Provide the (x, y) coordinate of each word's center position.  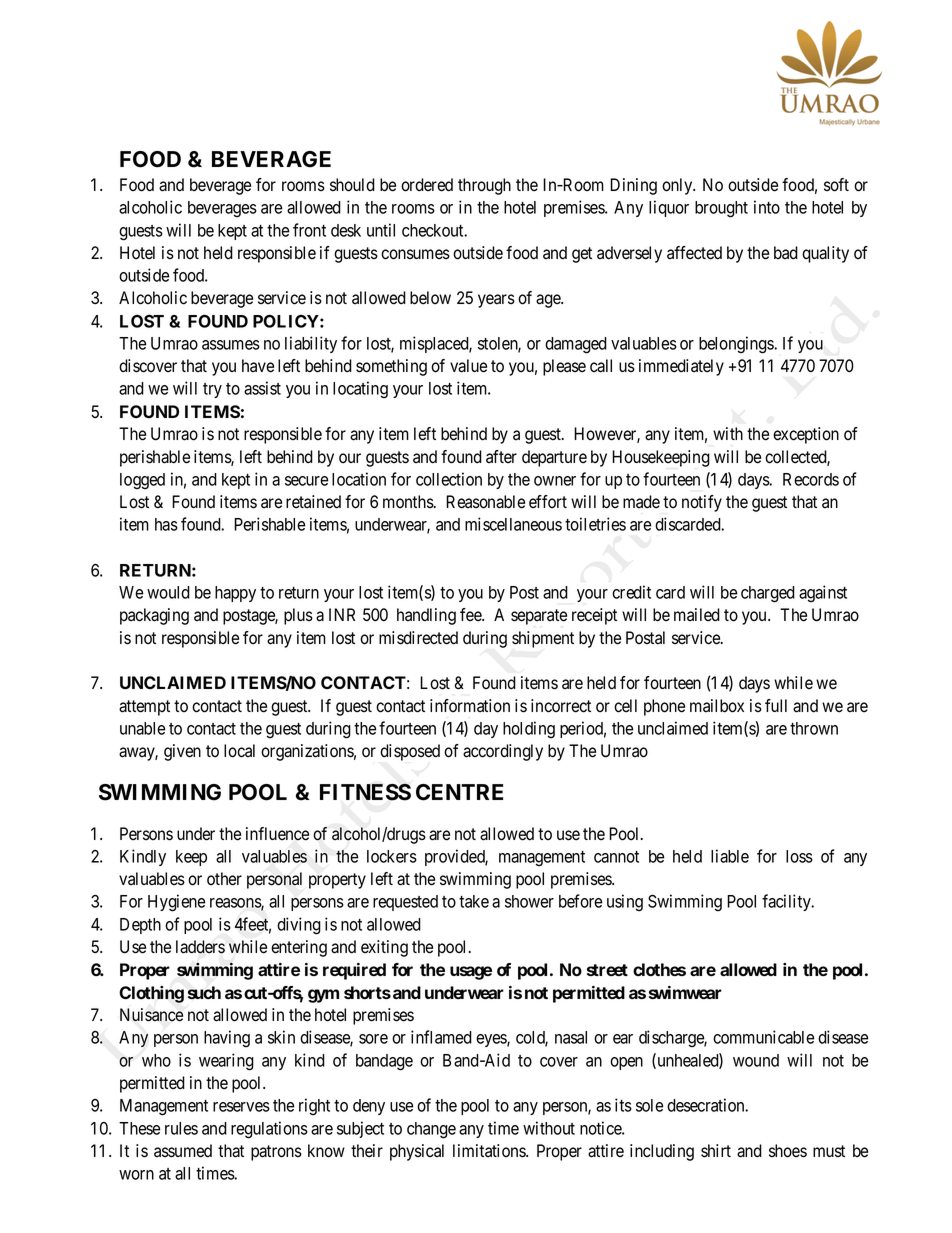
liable (730, 856)
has (166, 524)
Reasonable (485, 502)
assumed (183, 1151)
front (309, 230)
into (767, 207)
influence (277, 834)
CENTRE (459, 792)
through (484, 186)
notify (702, 503)
